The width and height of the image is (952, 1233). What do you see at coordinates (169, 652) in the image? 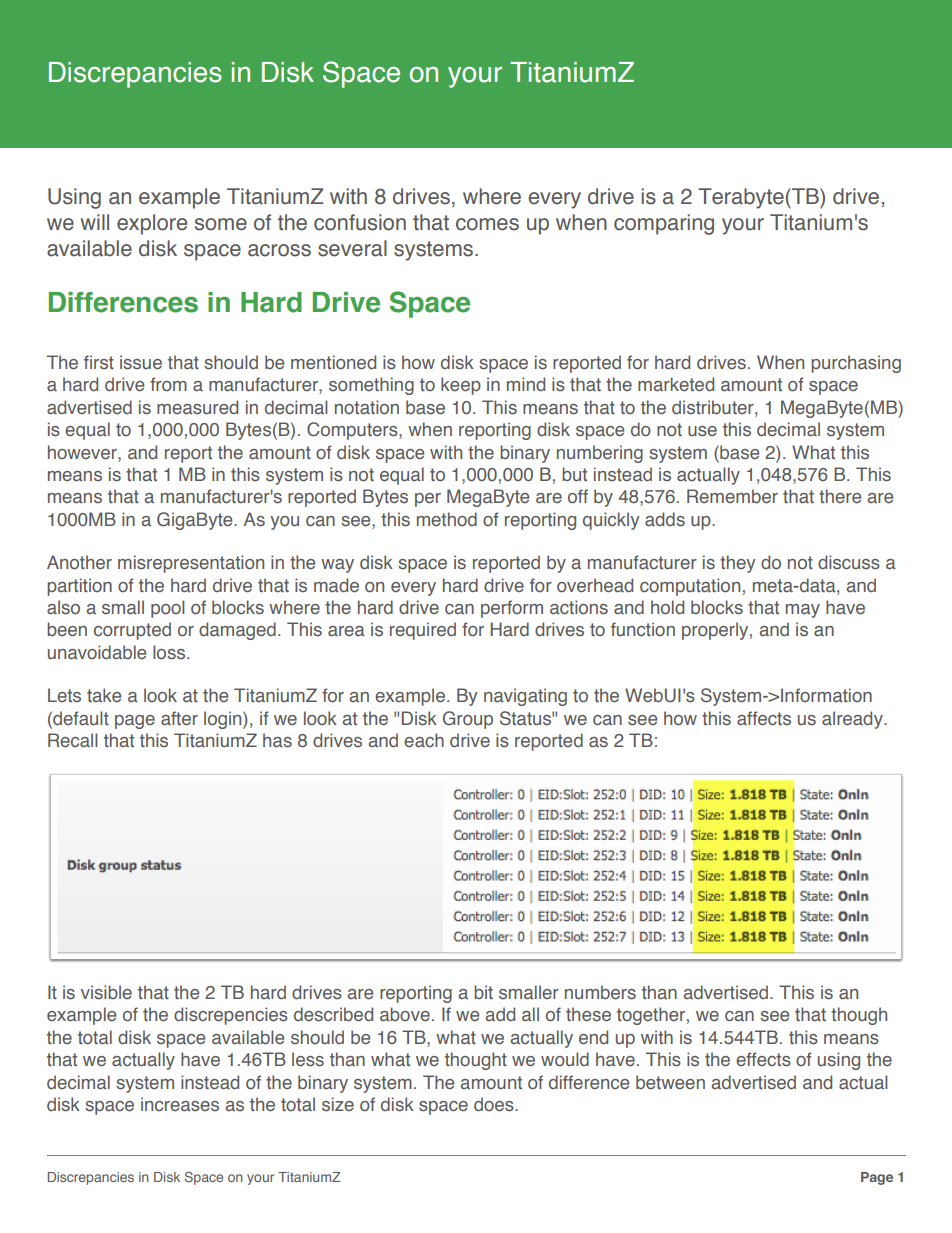
I see `loss` at bounding box center [169, 652].
